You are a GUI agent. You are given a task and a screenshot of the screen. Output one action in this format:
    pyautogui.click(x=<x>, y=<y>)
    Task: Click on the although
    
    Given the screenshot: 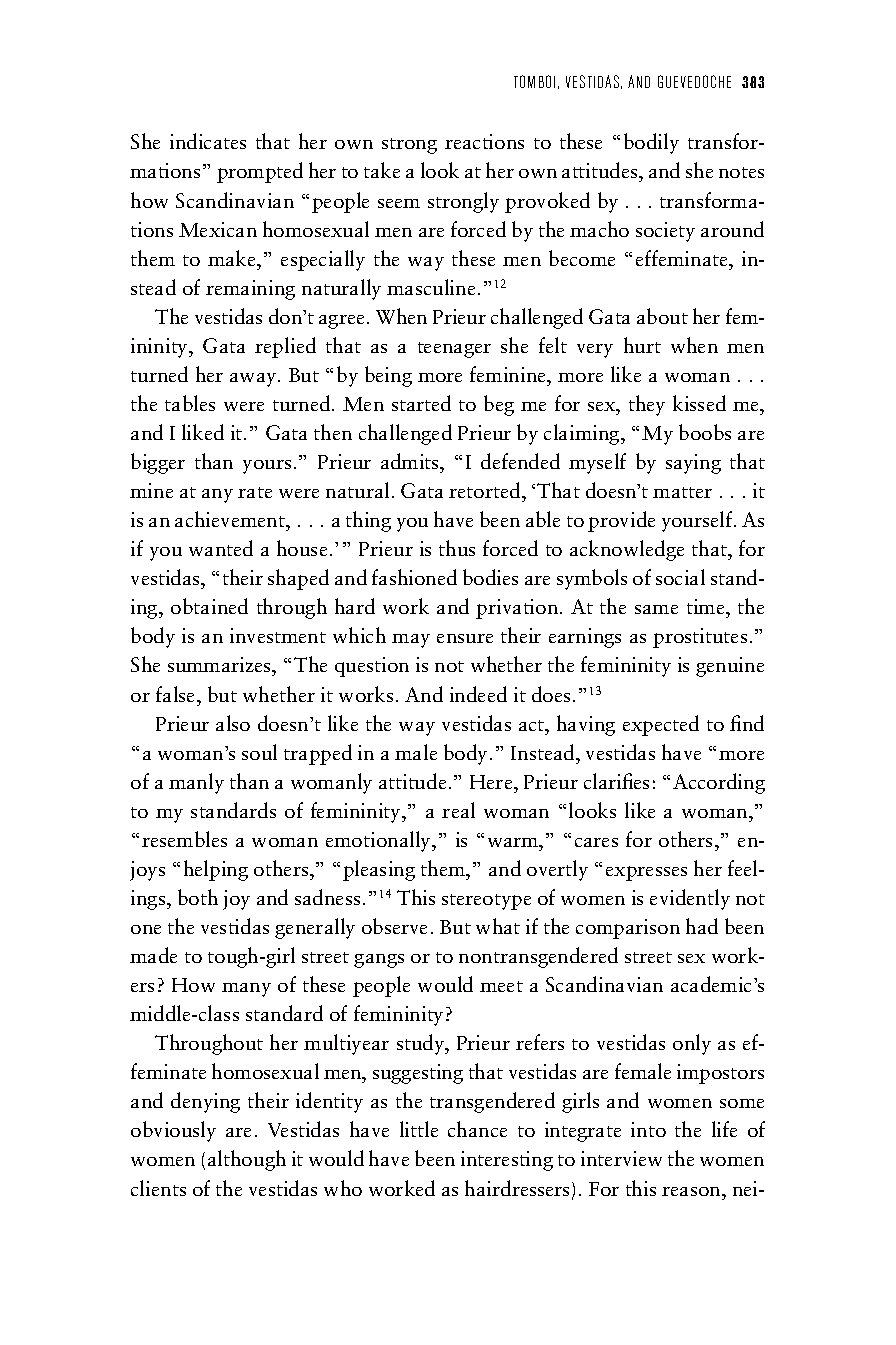 What is the action you would take?
    pyautogui.click(x=247, y=1160)
